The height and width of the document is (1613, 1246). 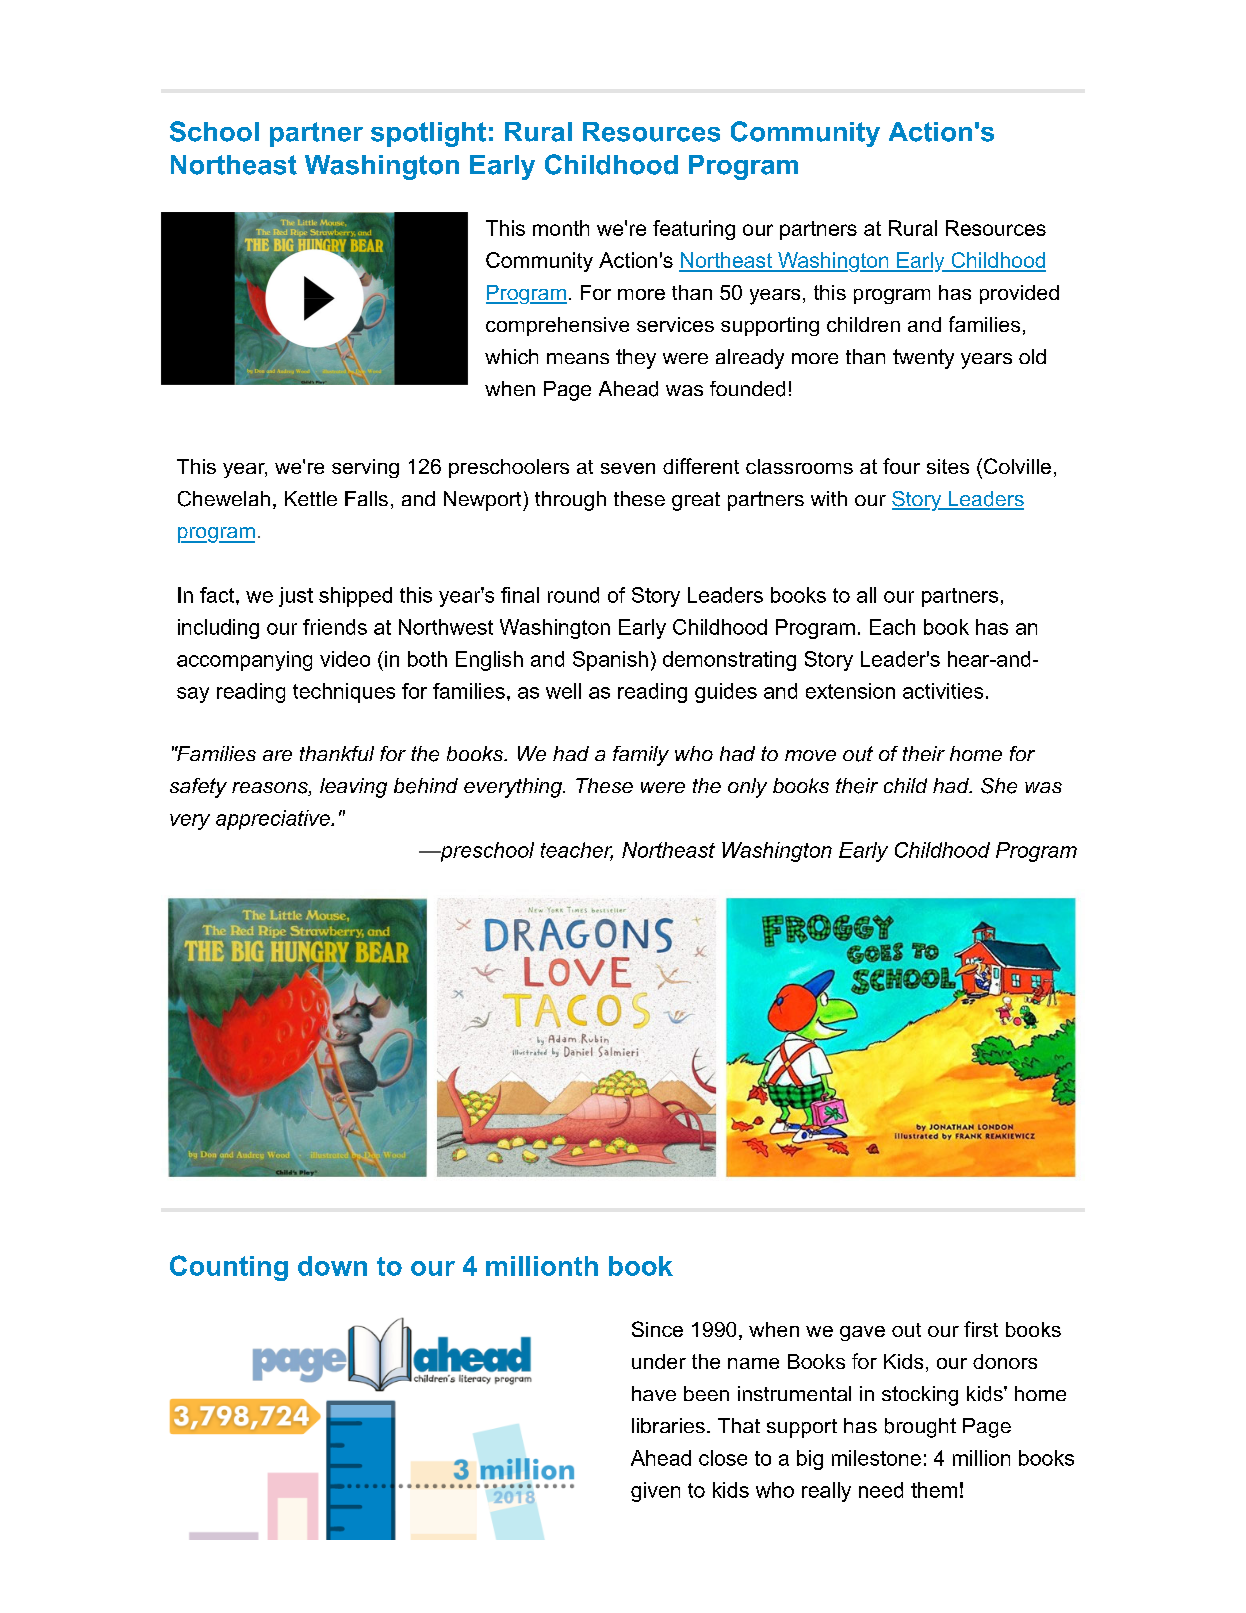 What do you see at coordinates (428, 134) in the document?
I see `spotlight` at bounding box center [428, 134].
